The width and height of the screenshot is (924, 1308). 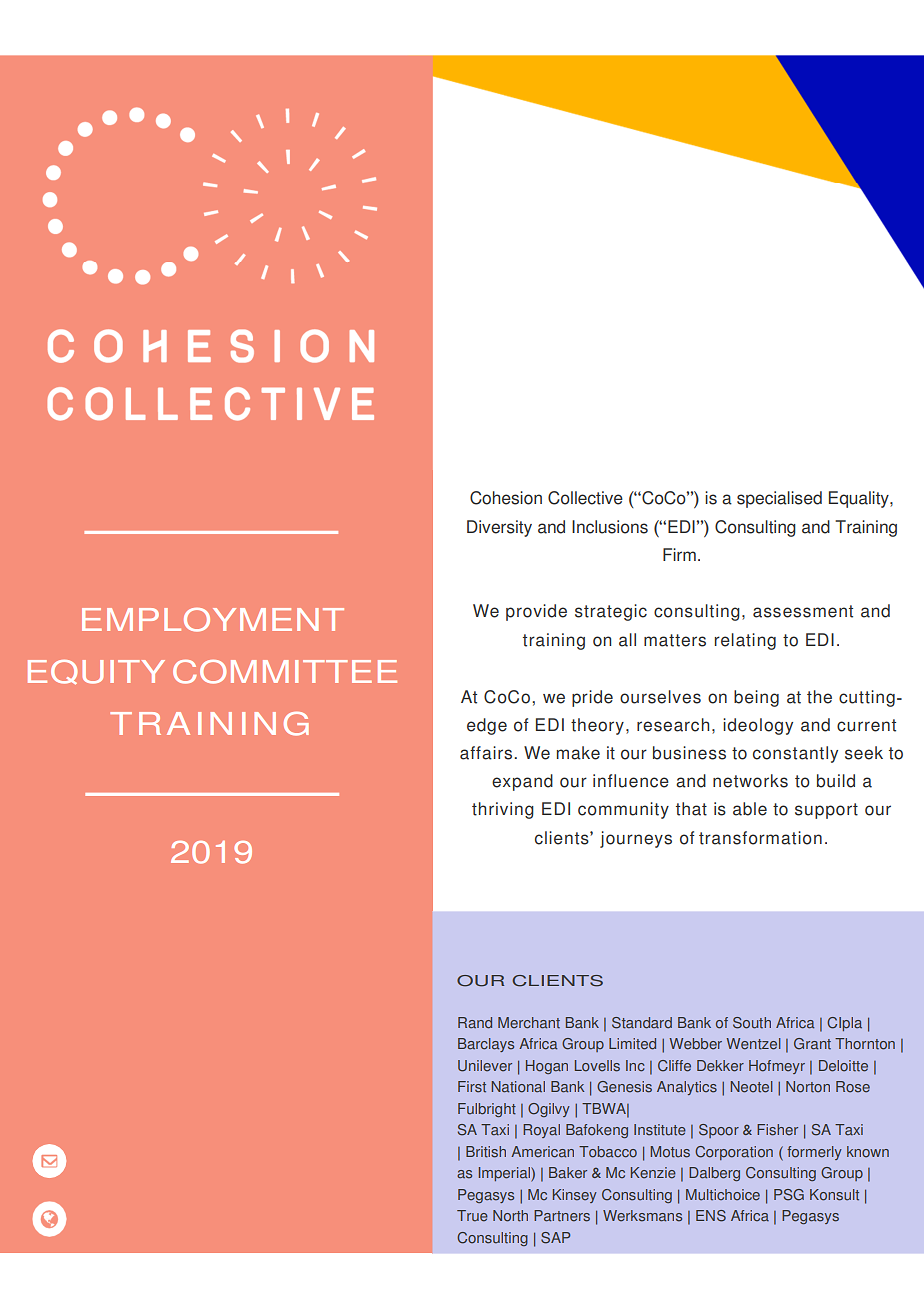 I want to click on Diversity, so click(x=499, y=528).
